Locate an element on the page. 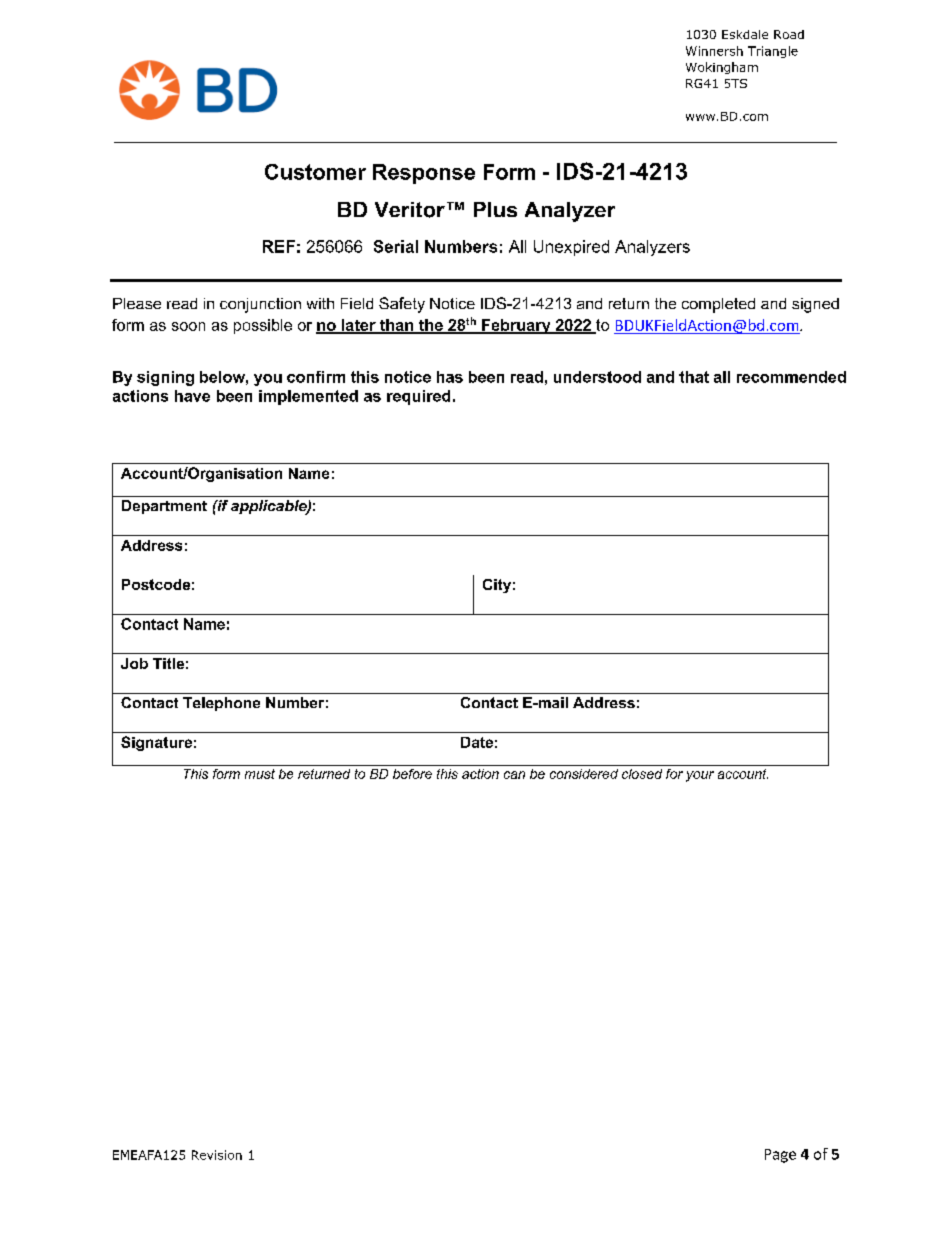 This page has height=1233, width=952. can is located at coordinates (514, 775).
